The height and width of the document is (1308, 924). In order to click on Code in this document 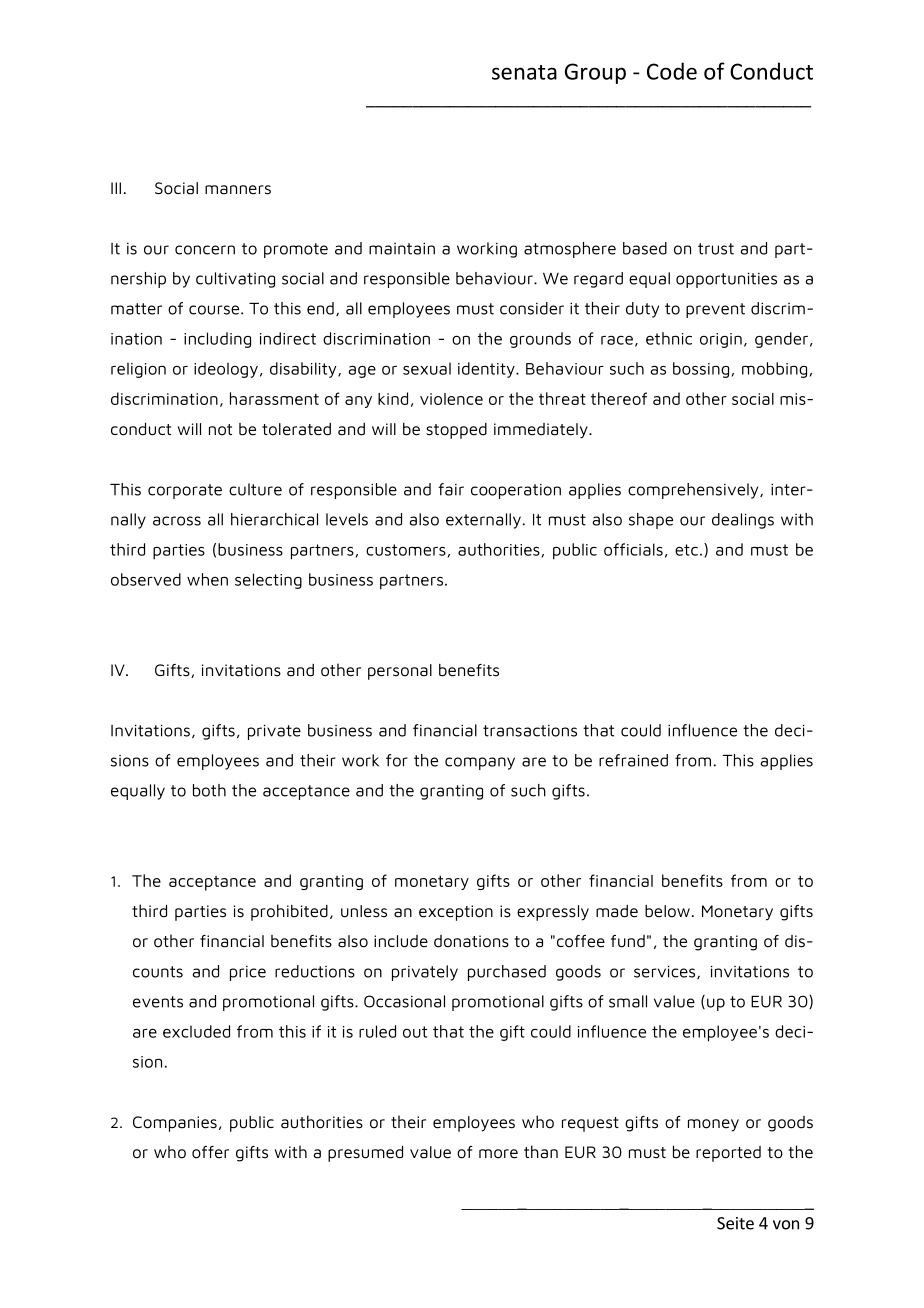, I will do `click(672, 71)`.
